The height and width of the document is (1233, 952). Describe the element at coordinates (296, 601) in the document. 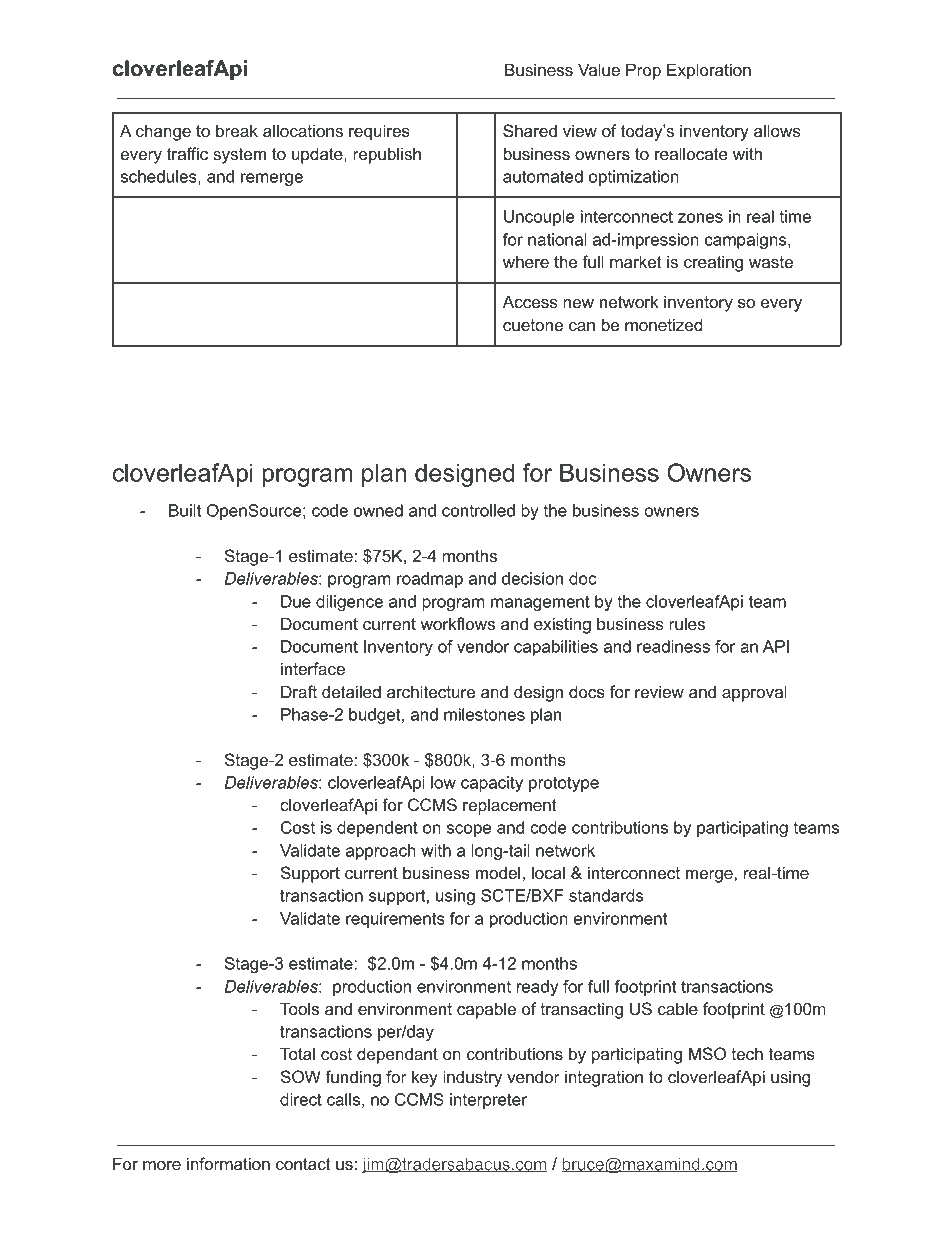

I see `Due` at that location.
